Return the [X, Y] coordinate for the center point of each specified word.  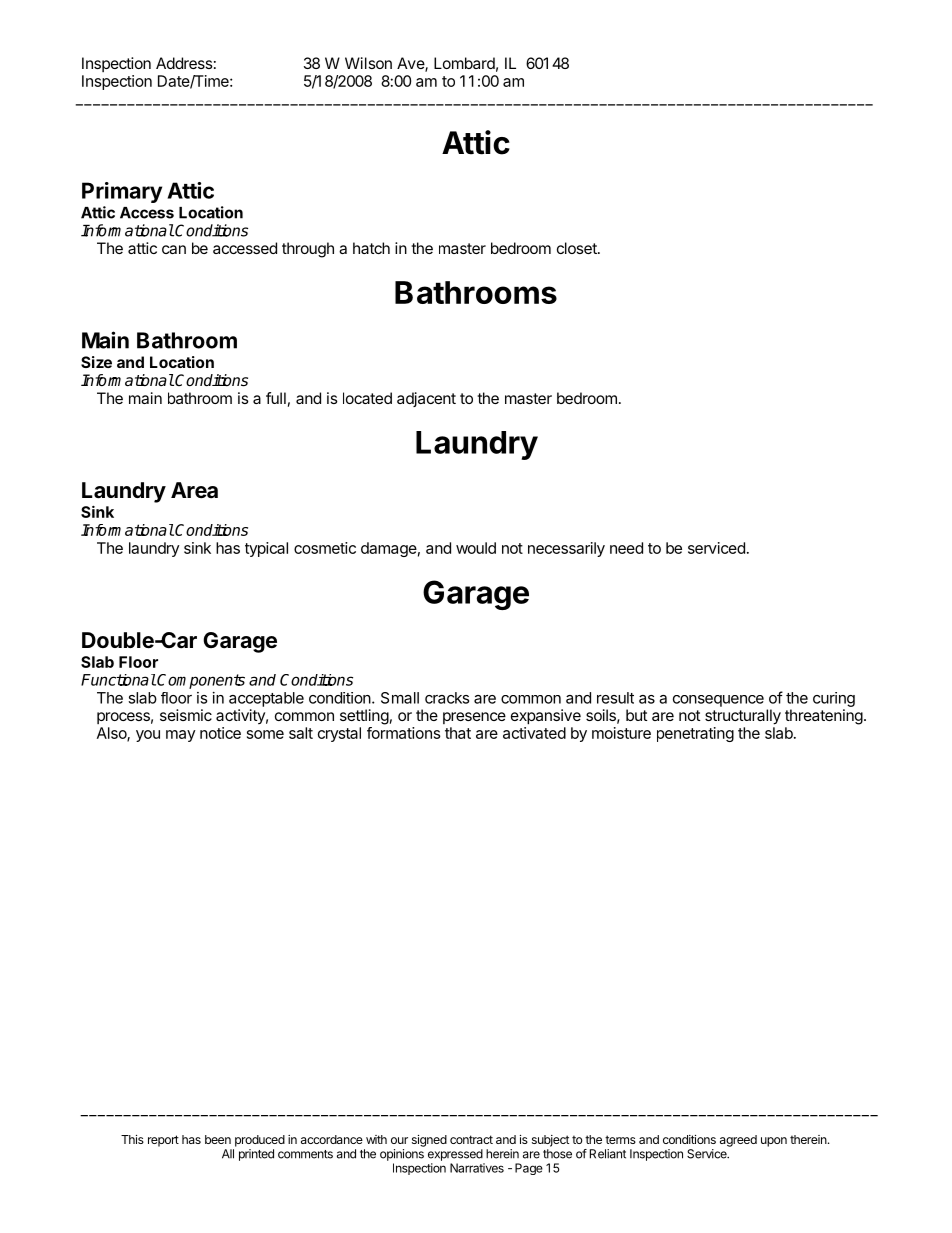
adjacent [426, 399]
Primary [122, 192]
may [181, 736]
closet [578, 248]
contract [471, 1139]
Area [194, 490]
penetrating [695, 734]
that [458, 733]
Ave [411, 64]
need [626, 548]
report [163, 1141]
